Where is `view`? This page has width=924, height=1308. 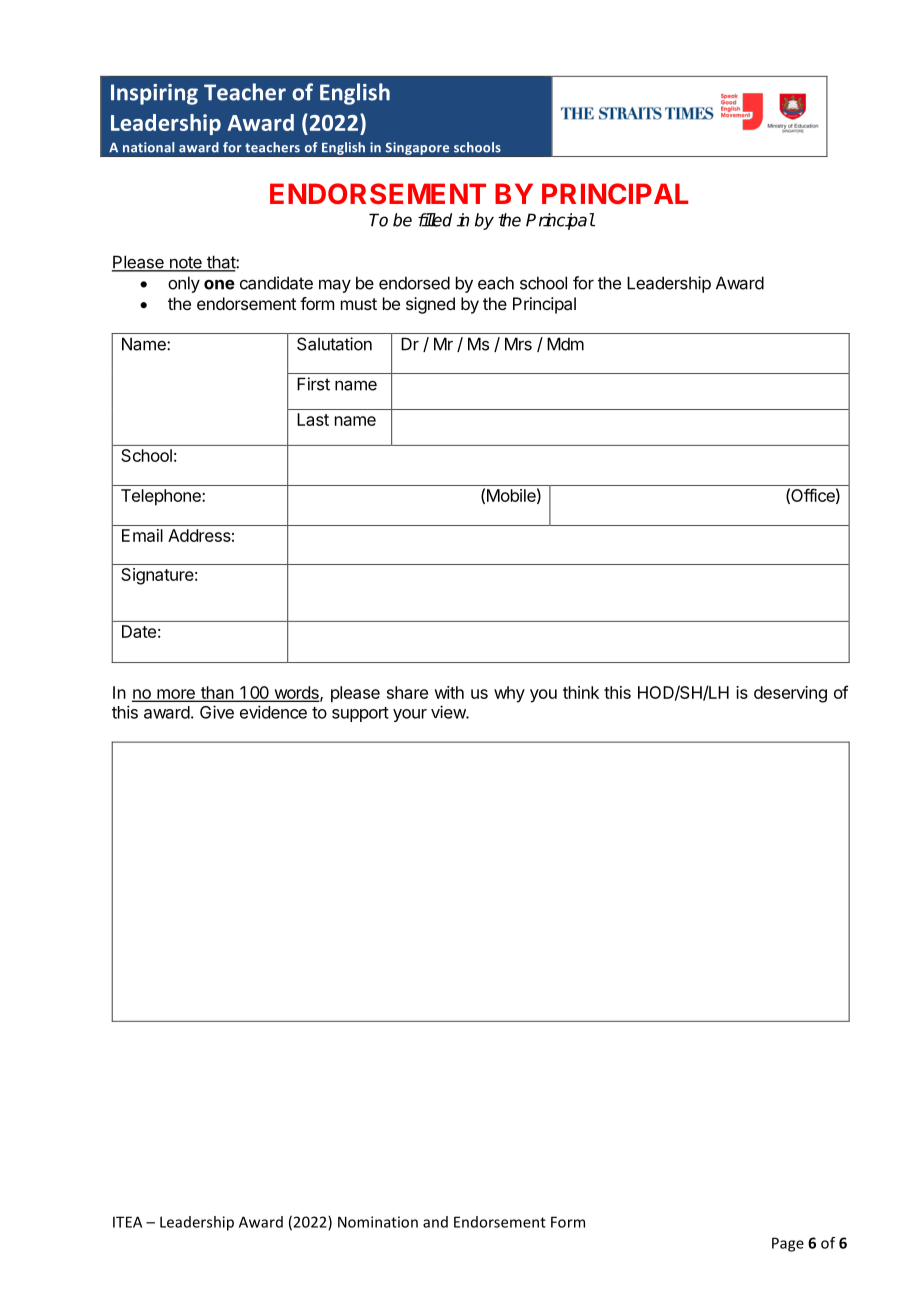
view is located at coordinates (449, 712).
